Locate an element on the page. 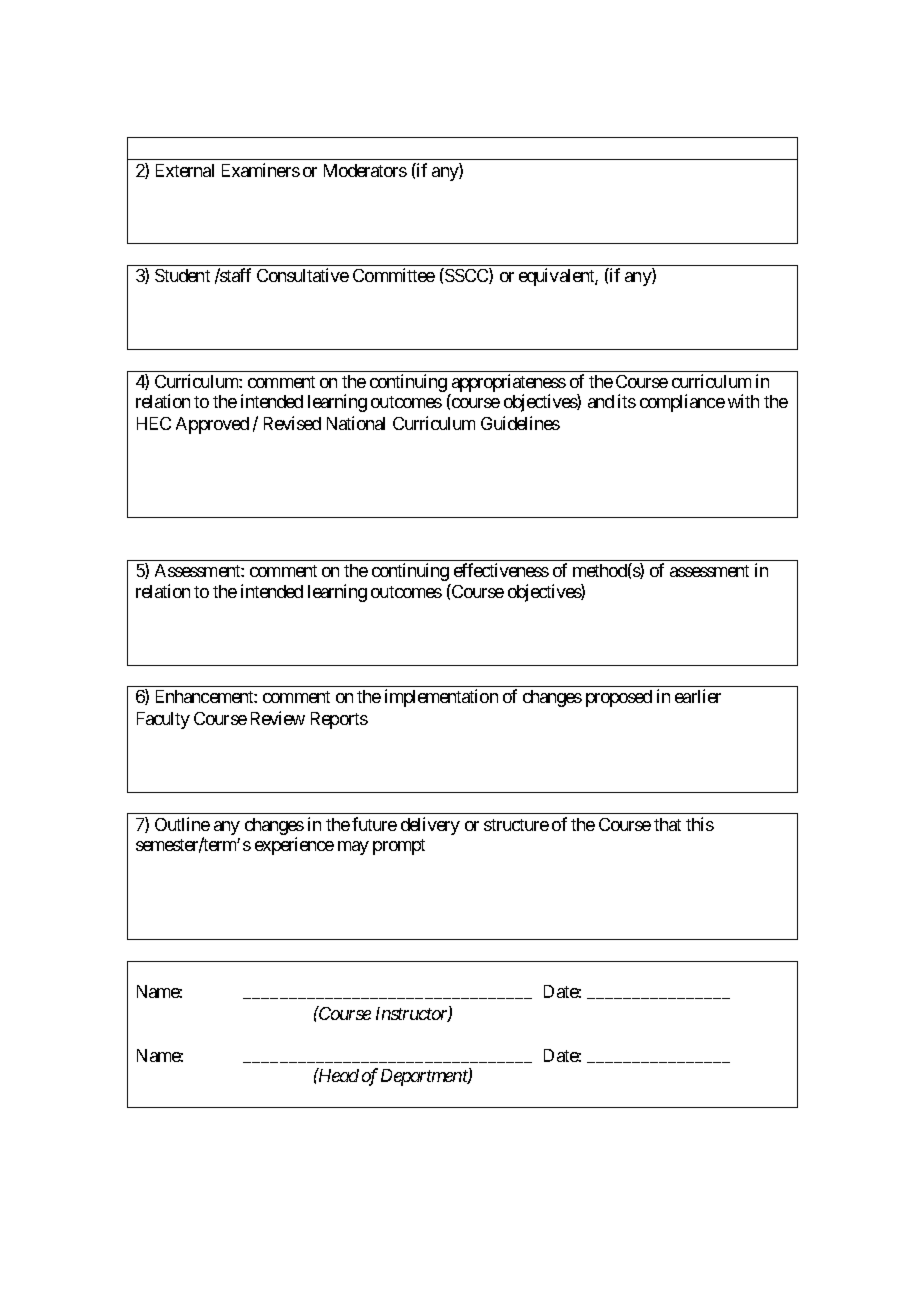  Moderators is located at coordinates (365, 170).
